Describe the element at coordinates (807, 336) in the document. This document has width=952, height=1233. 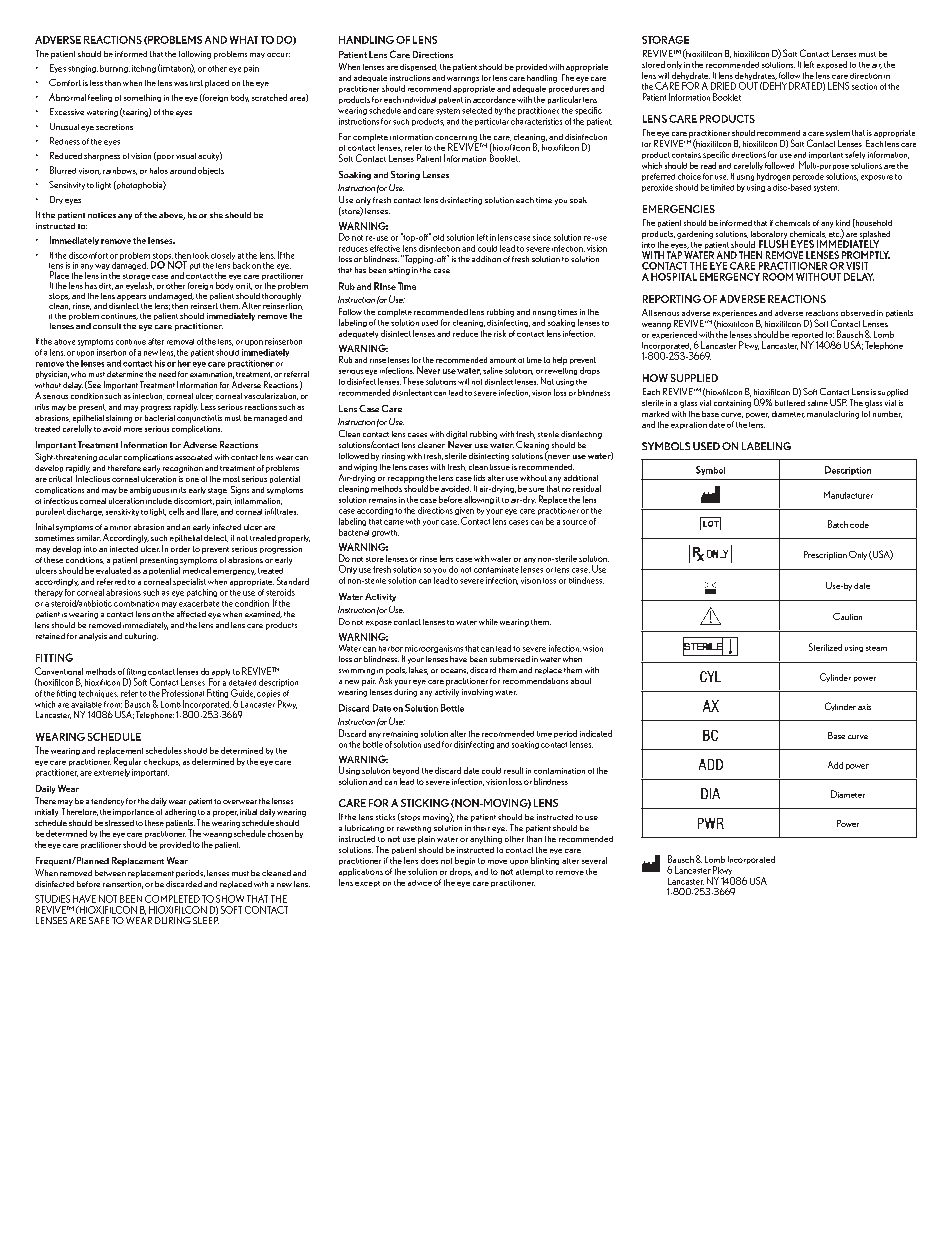
I see `reported` at that location.
